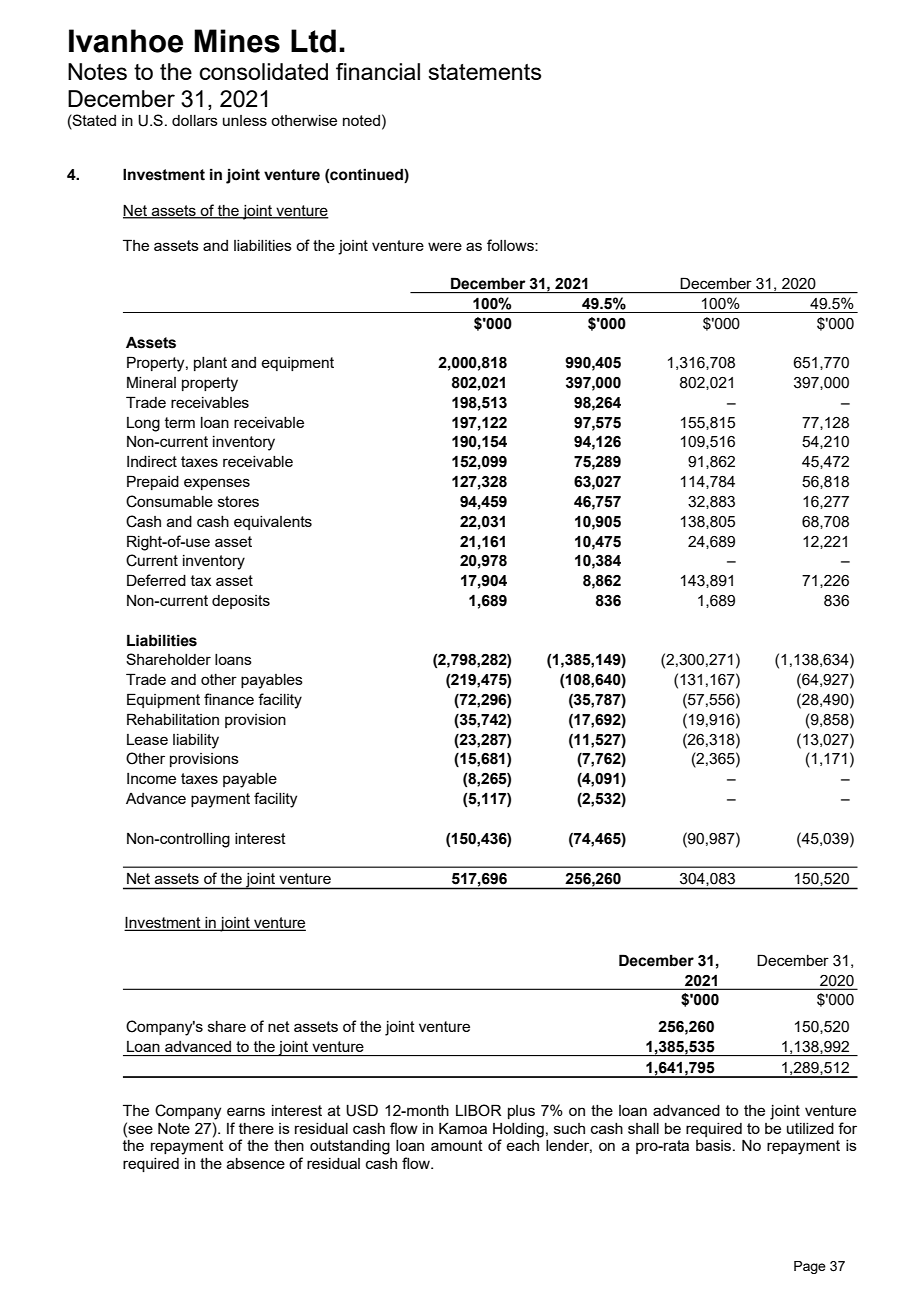 The width and height of the screenshot is (924, 1308). What do you see at coordinates (484, 72) in the screenshot?
I see `statements` at bounding box center [484, 72].
